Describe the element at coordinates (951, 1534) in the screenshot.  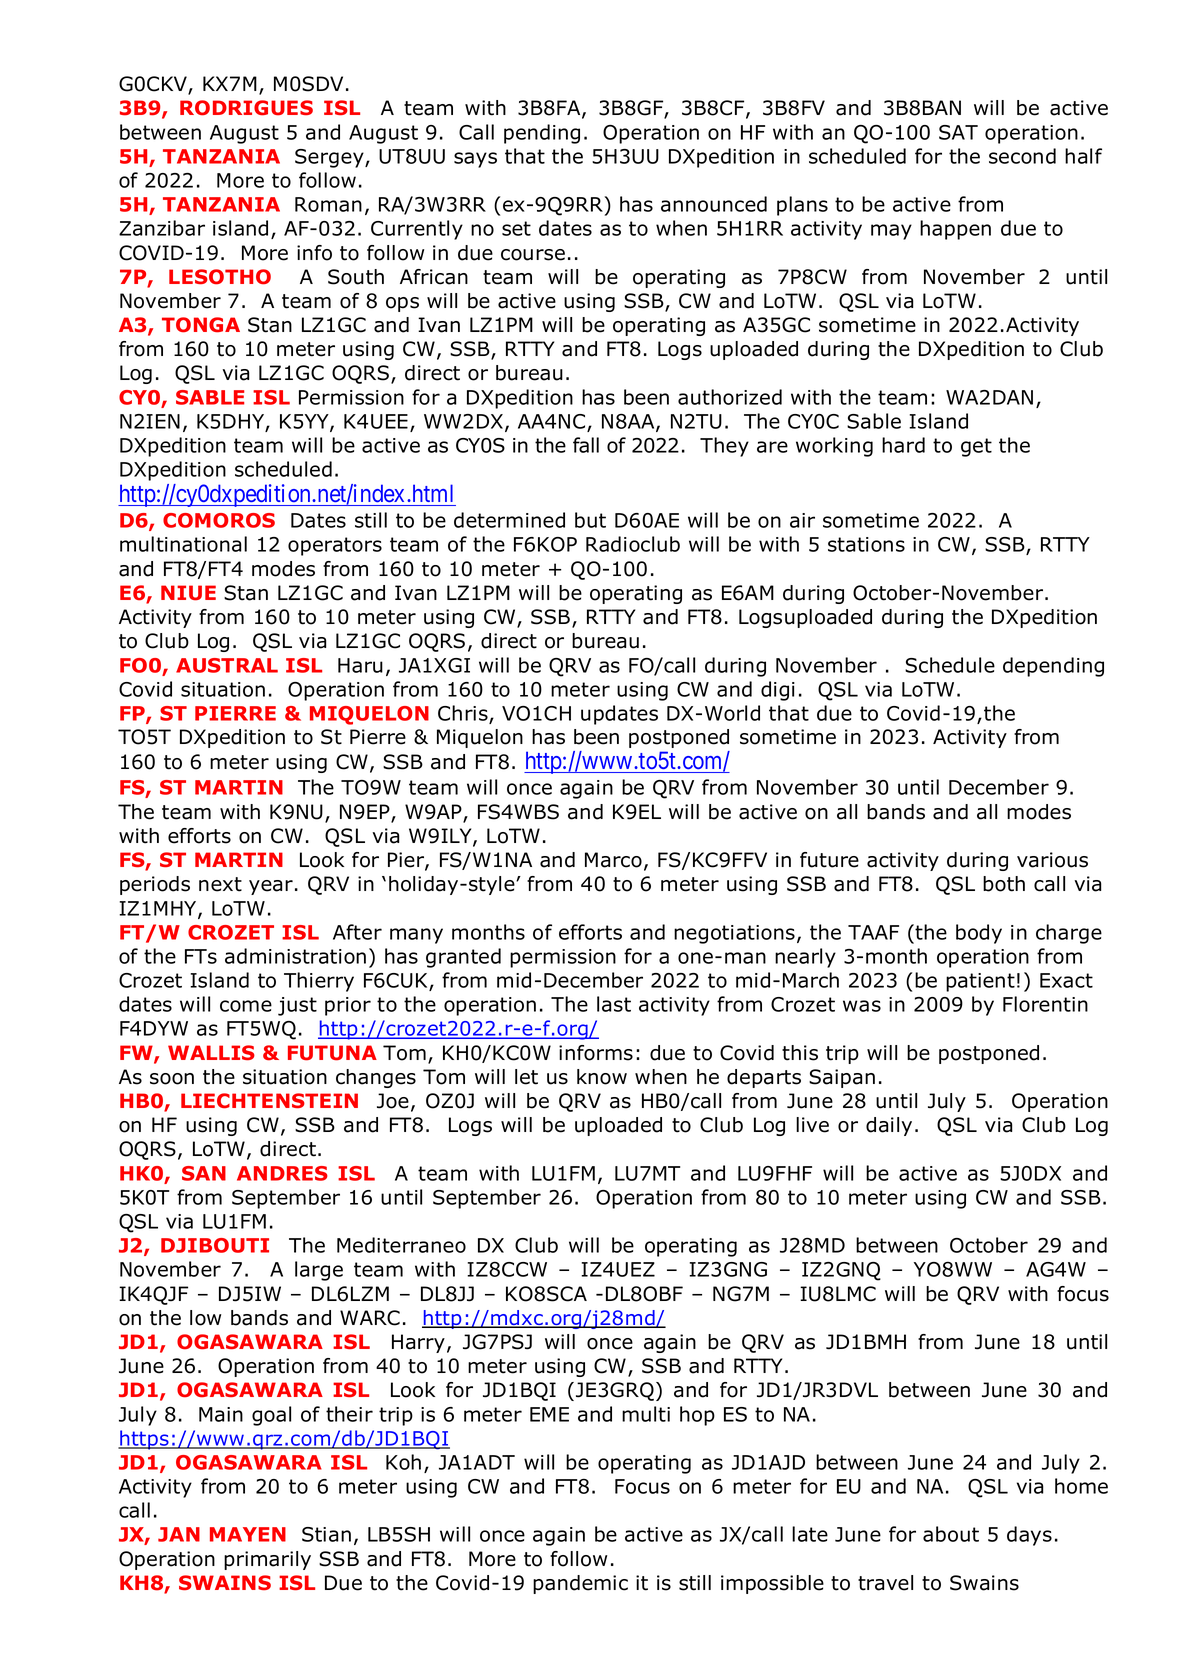
I see `about` at that location.
